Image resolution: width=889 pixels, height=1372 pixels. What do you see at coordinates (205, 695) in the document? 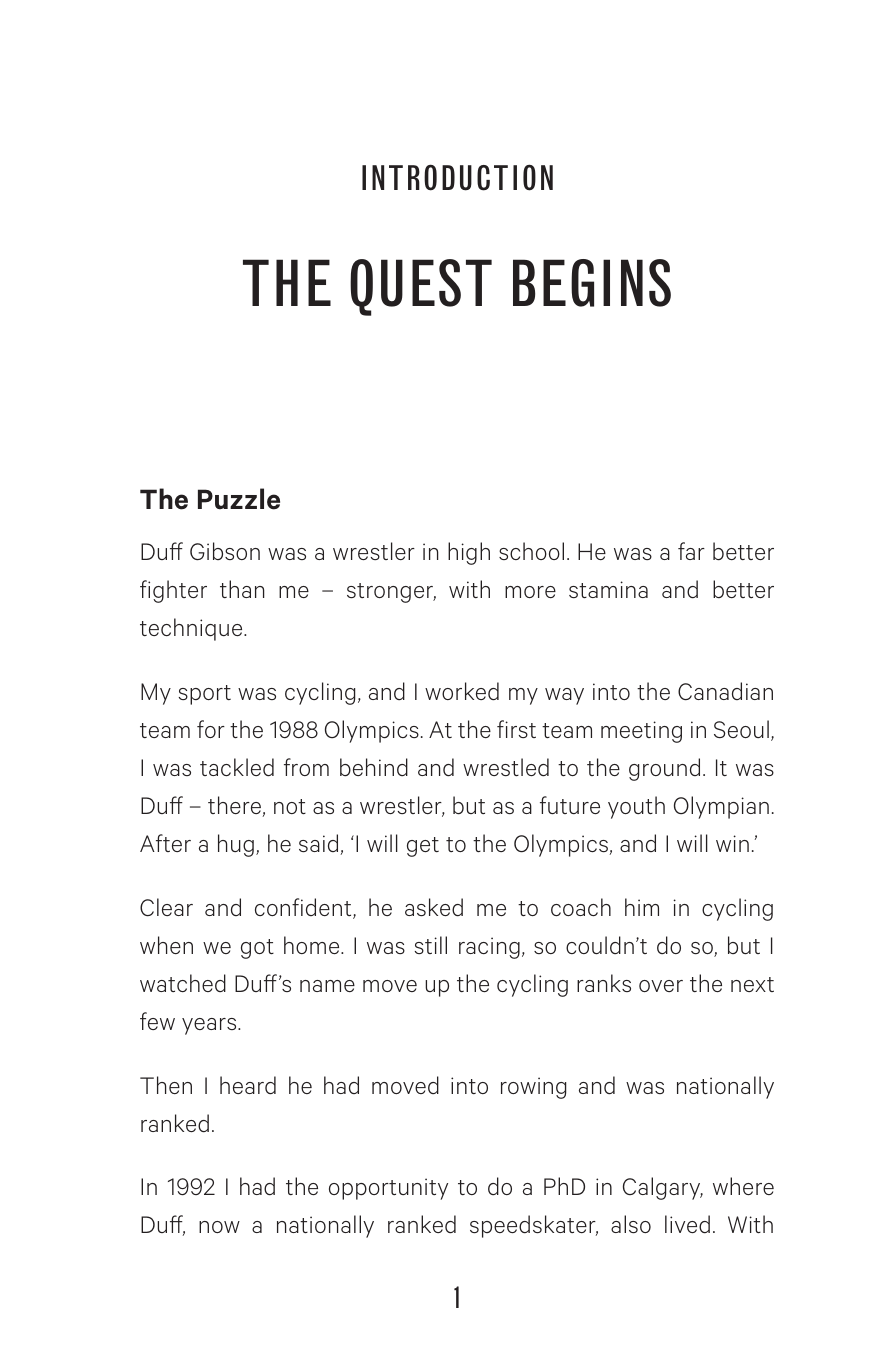
I see `sport` at bounding box center [205, 695].
